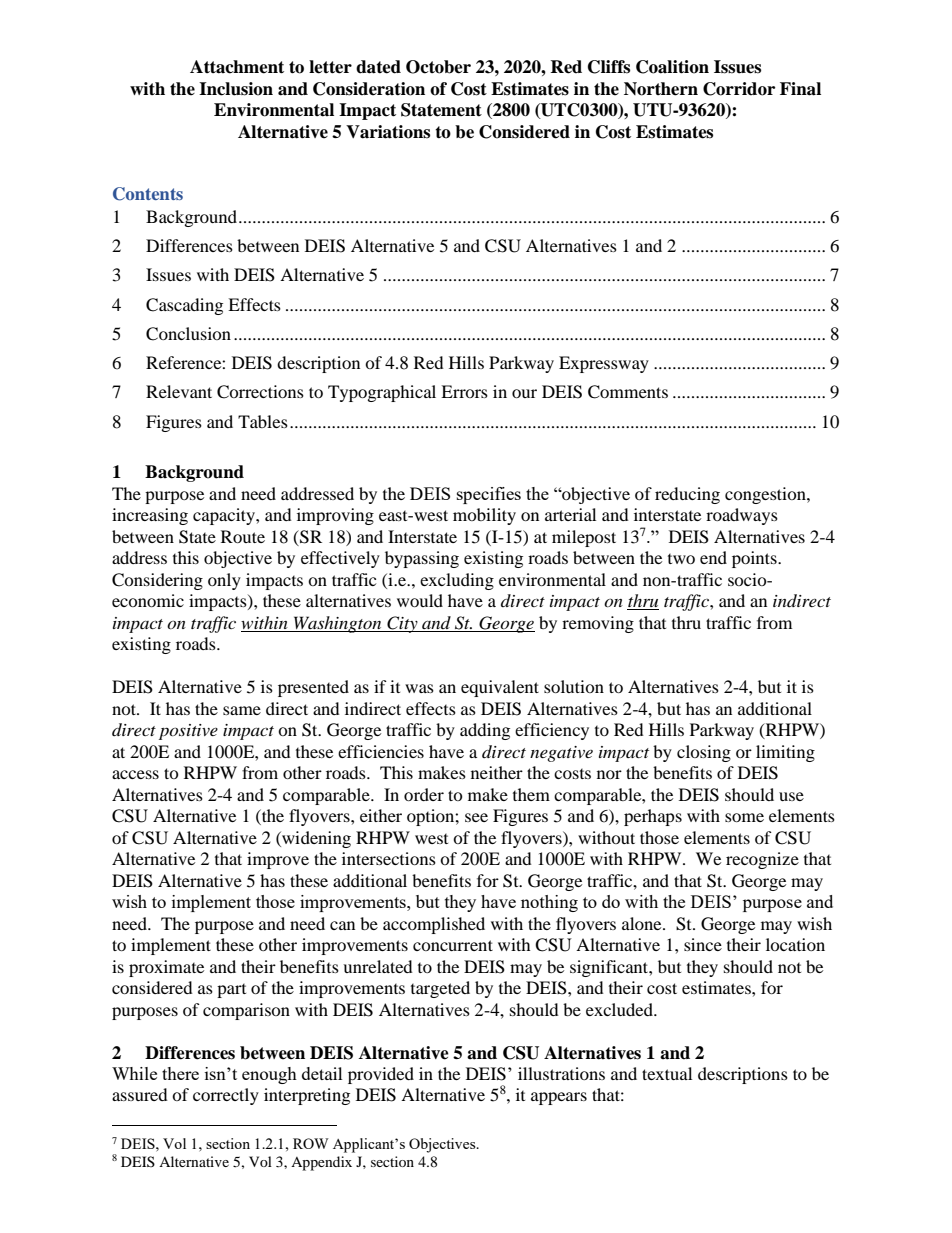 This page has width=952, height=1233. What do you see at coordinates (687, 495) in the page?
I see `reducing` at bounding box center [687, 495].
